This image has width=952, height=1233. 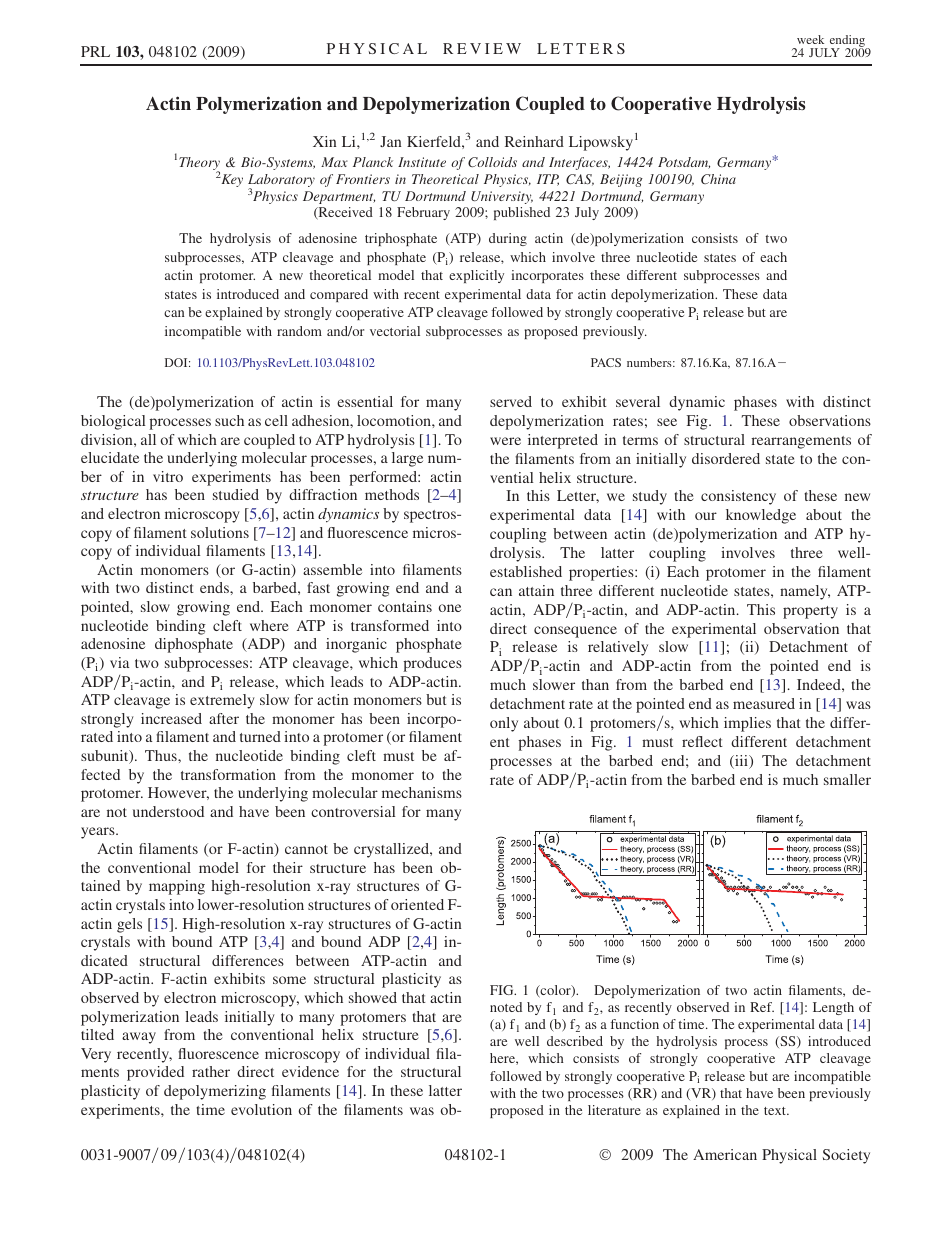 What do you see at coordinates (450, 608) in the image?
I see `one` at bounding box center [450, 608].
